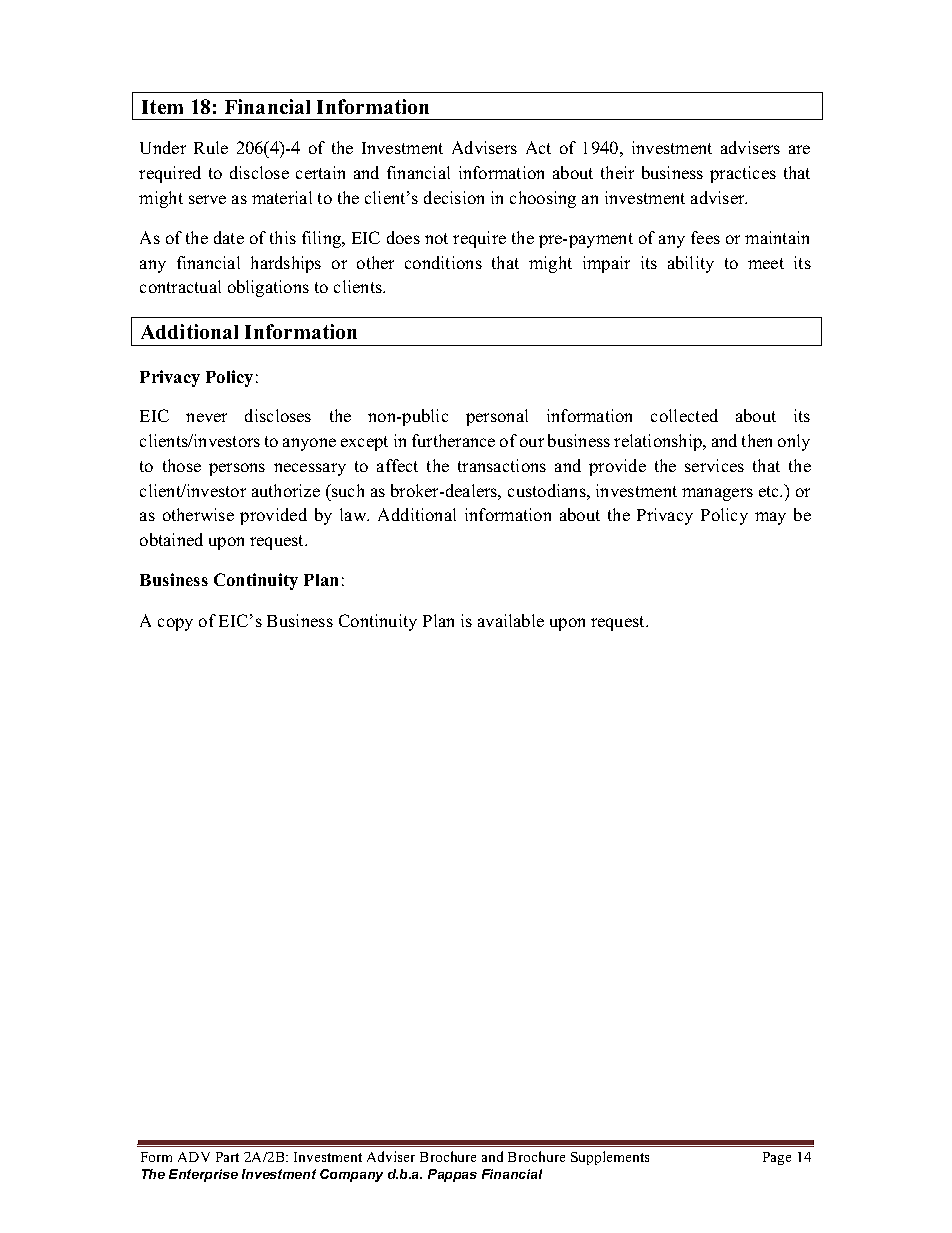  Describe the element at coordinates (610, 1158) in the page. I see `Supplements` at that location.
